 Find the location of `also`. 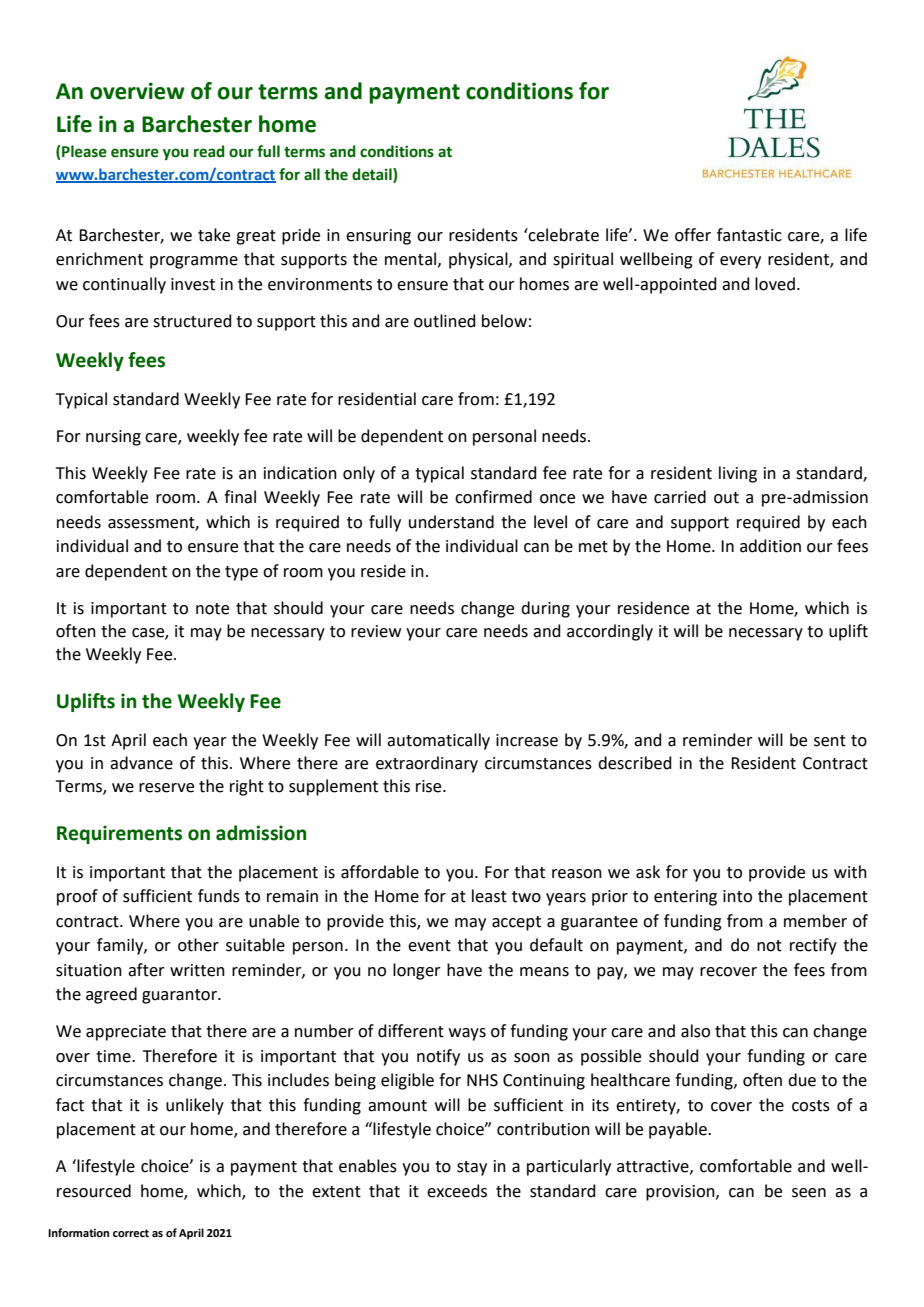

also is located at coordinates (695, 1031).
